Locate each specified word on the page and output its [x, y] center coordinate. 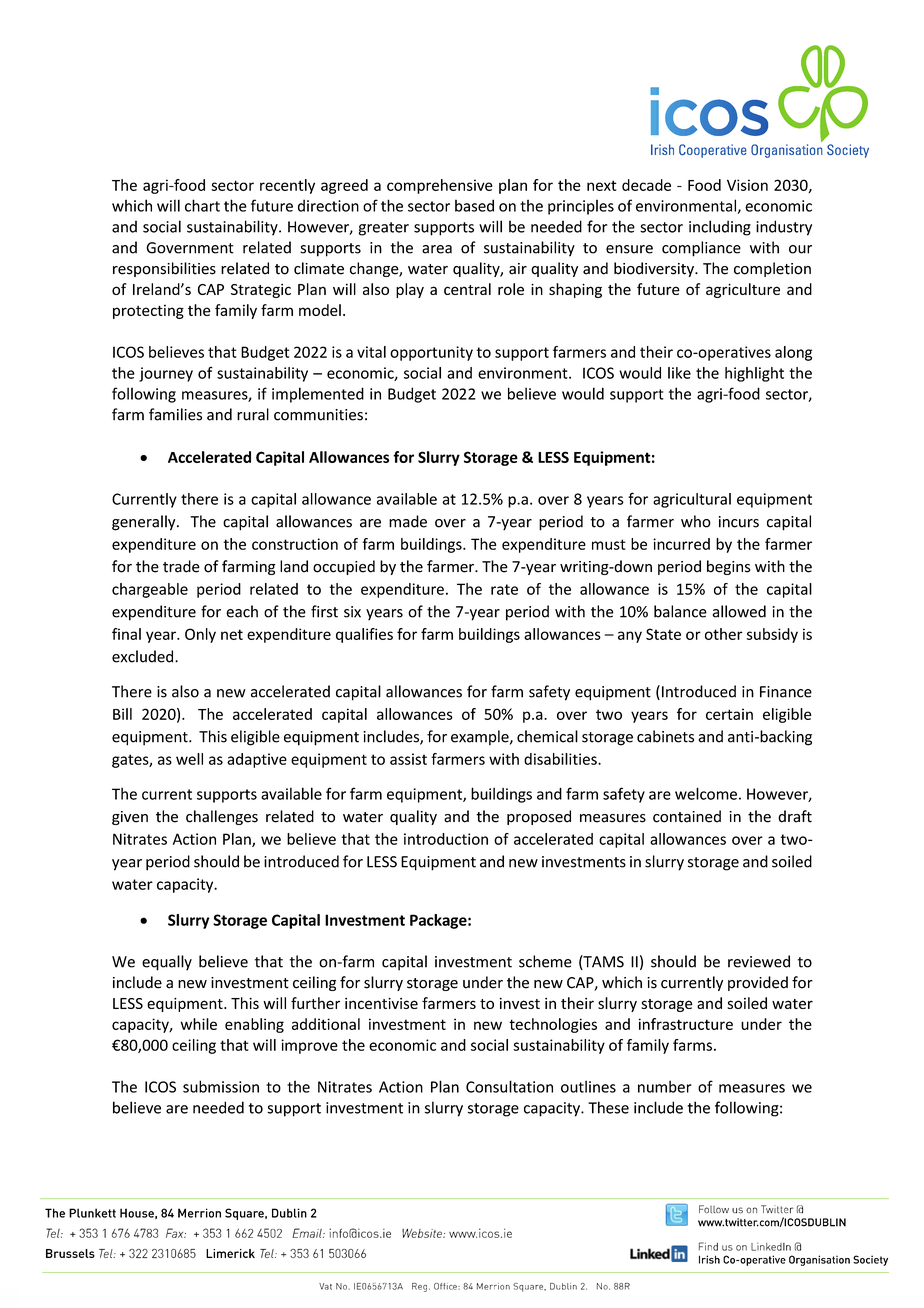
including [720, 228]
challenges [222, 817]
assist [408, 759]
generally [145, 523]
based [474, 205]
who [696, 521]
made [408, 521]
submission [221, 1086]
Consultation [509, 1086]
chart [202, 205]
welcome [706, 793]
